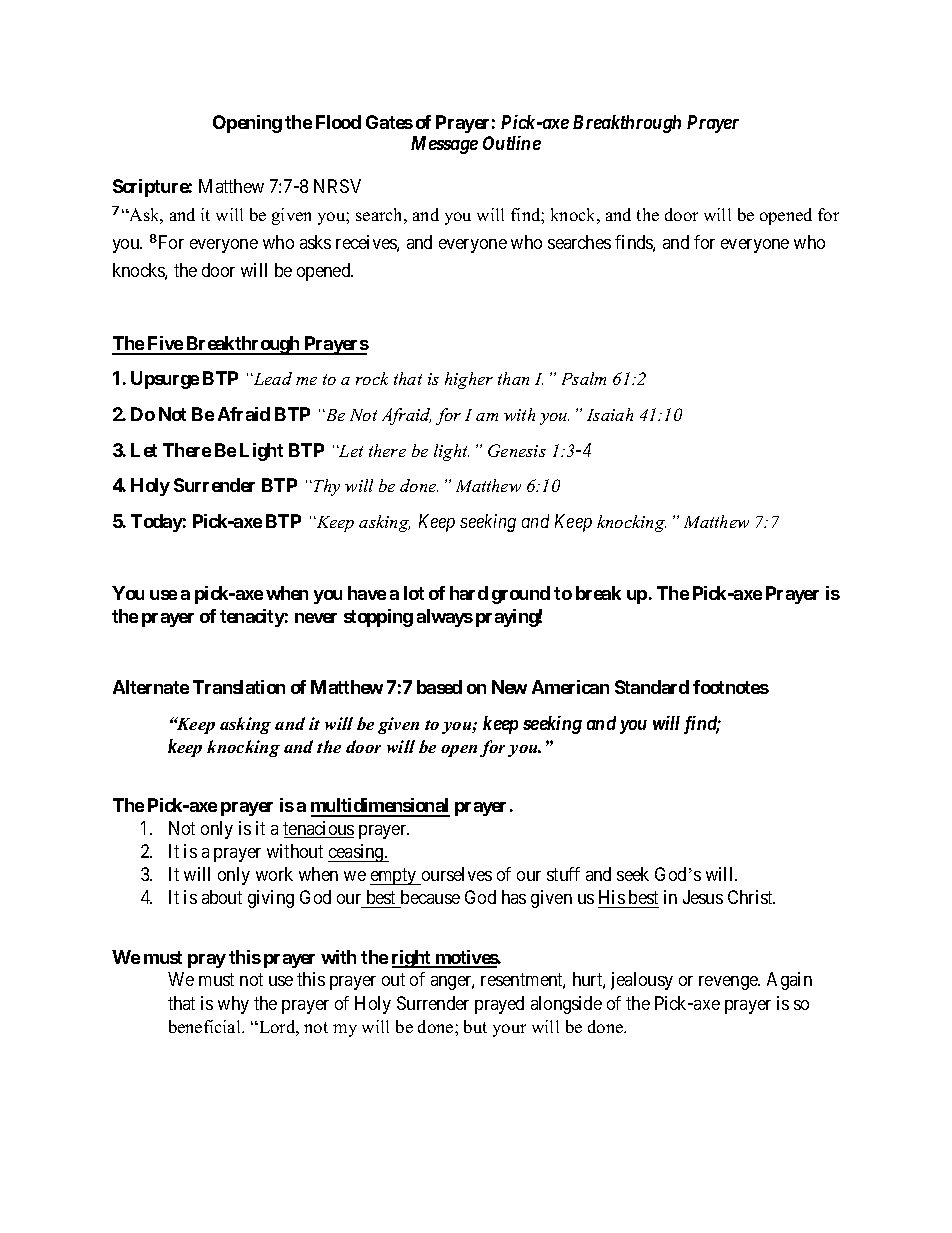 The width and height of the screenshot is (952, 1233). I want to click on Message, so click(444, 145).
